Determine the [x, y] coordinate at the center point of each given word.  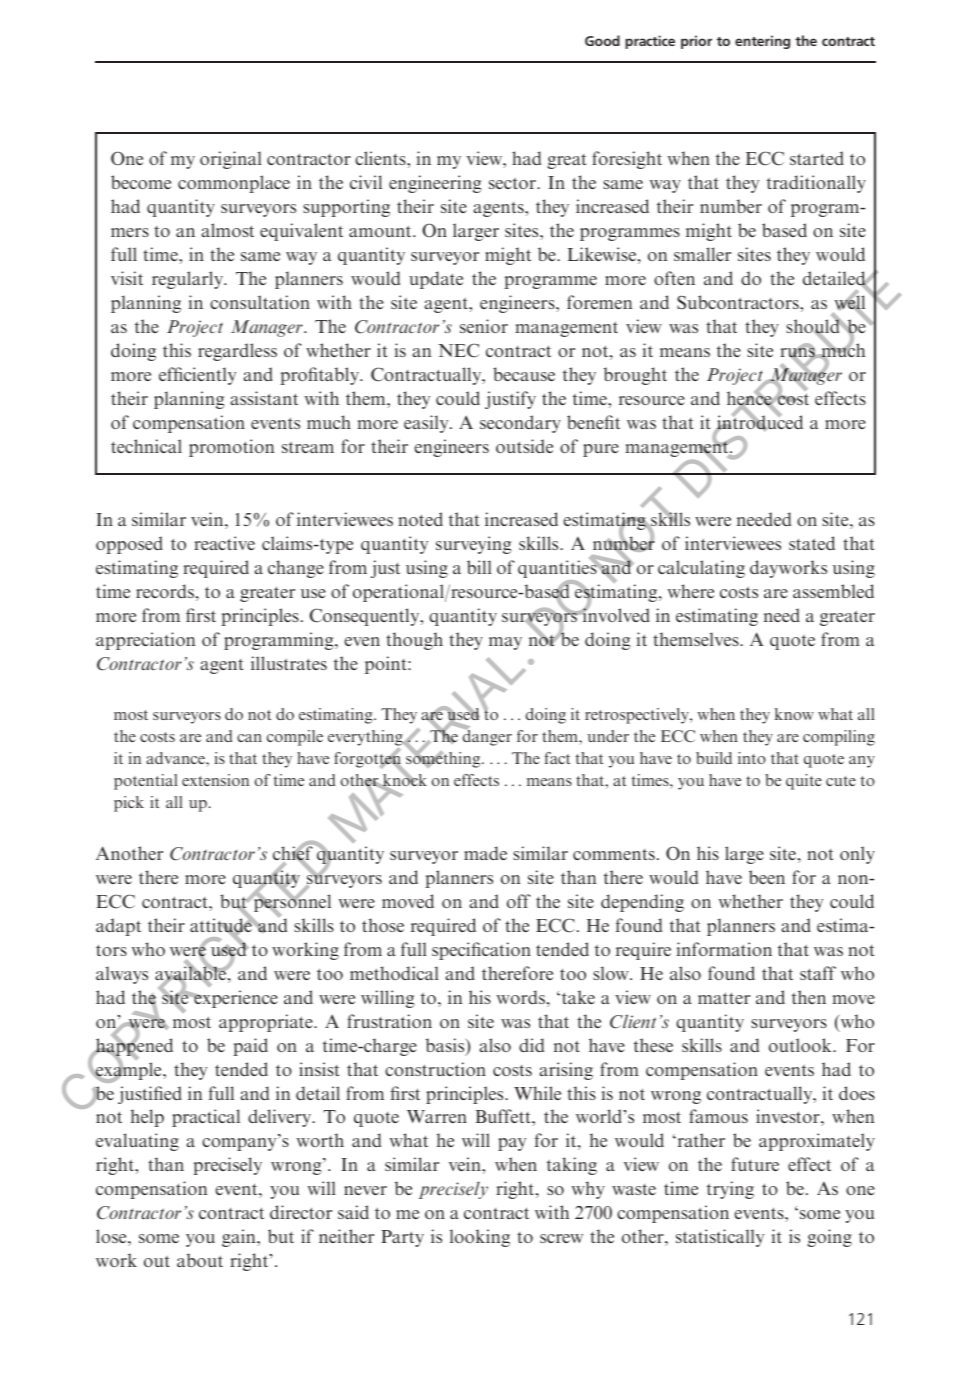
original [231, 160]
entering [762, 42]
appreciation [145, 641]
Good [602, 40]
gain [240, 1238]
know [794, 714]
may [505, 643]
